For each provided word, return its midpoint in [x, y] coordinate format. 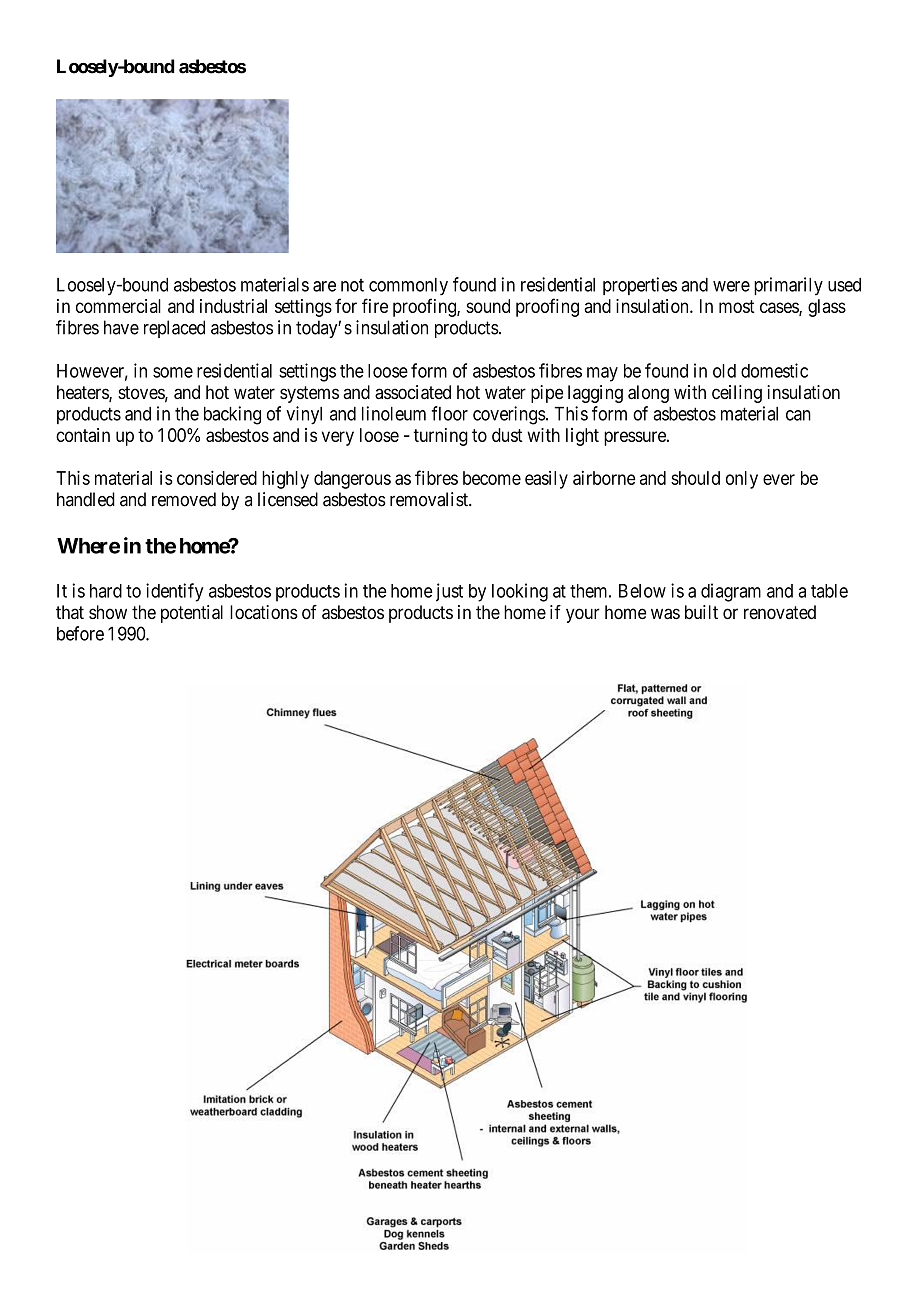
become [492, 478]
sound [488, 306]
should [695, 478]
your [583, 615]
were [731, 286]
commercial [118, 306]
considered [217, 478]
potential [192, 614]
